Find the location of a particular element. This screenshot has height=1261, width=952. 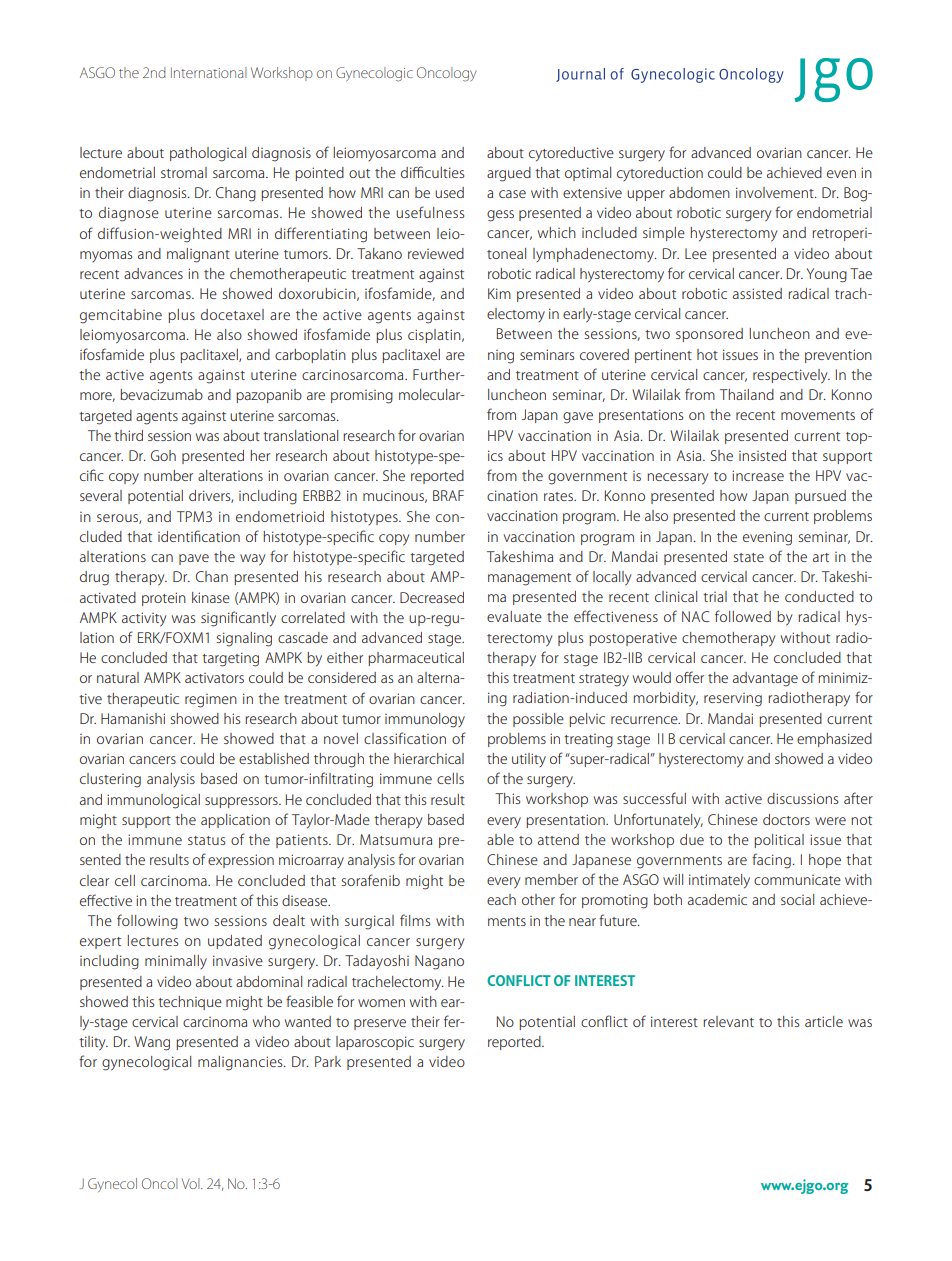

Wang is located at coordinates (152, 1043).
